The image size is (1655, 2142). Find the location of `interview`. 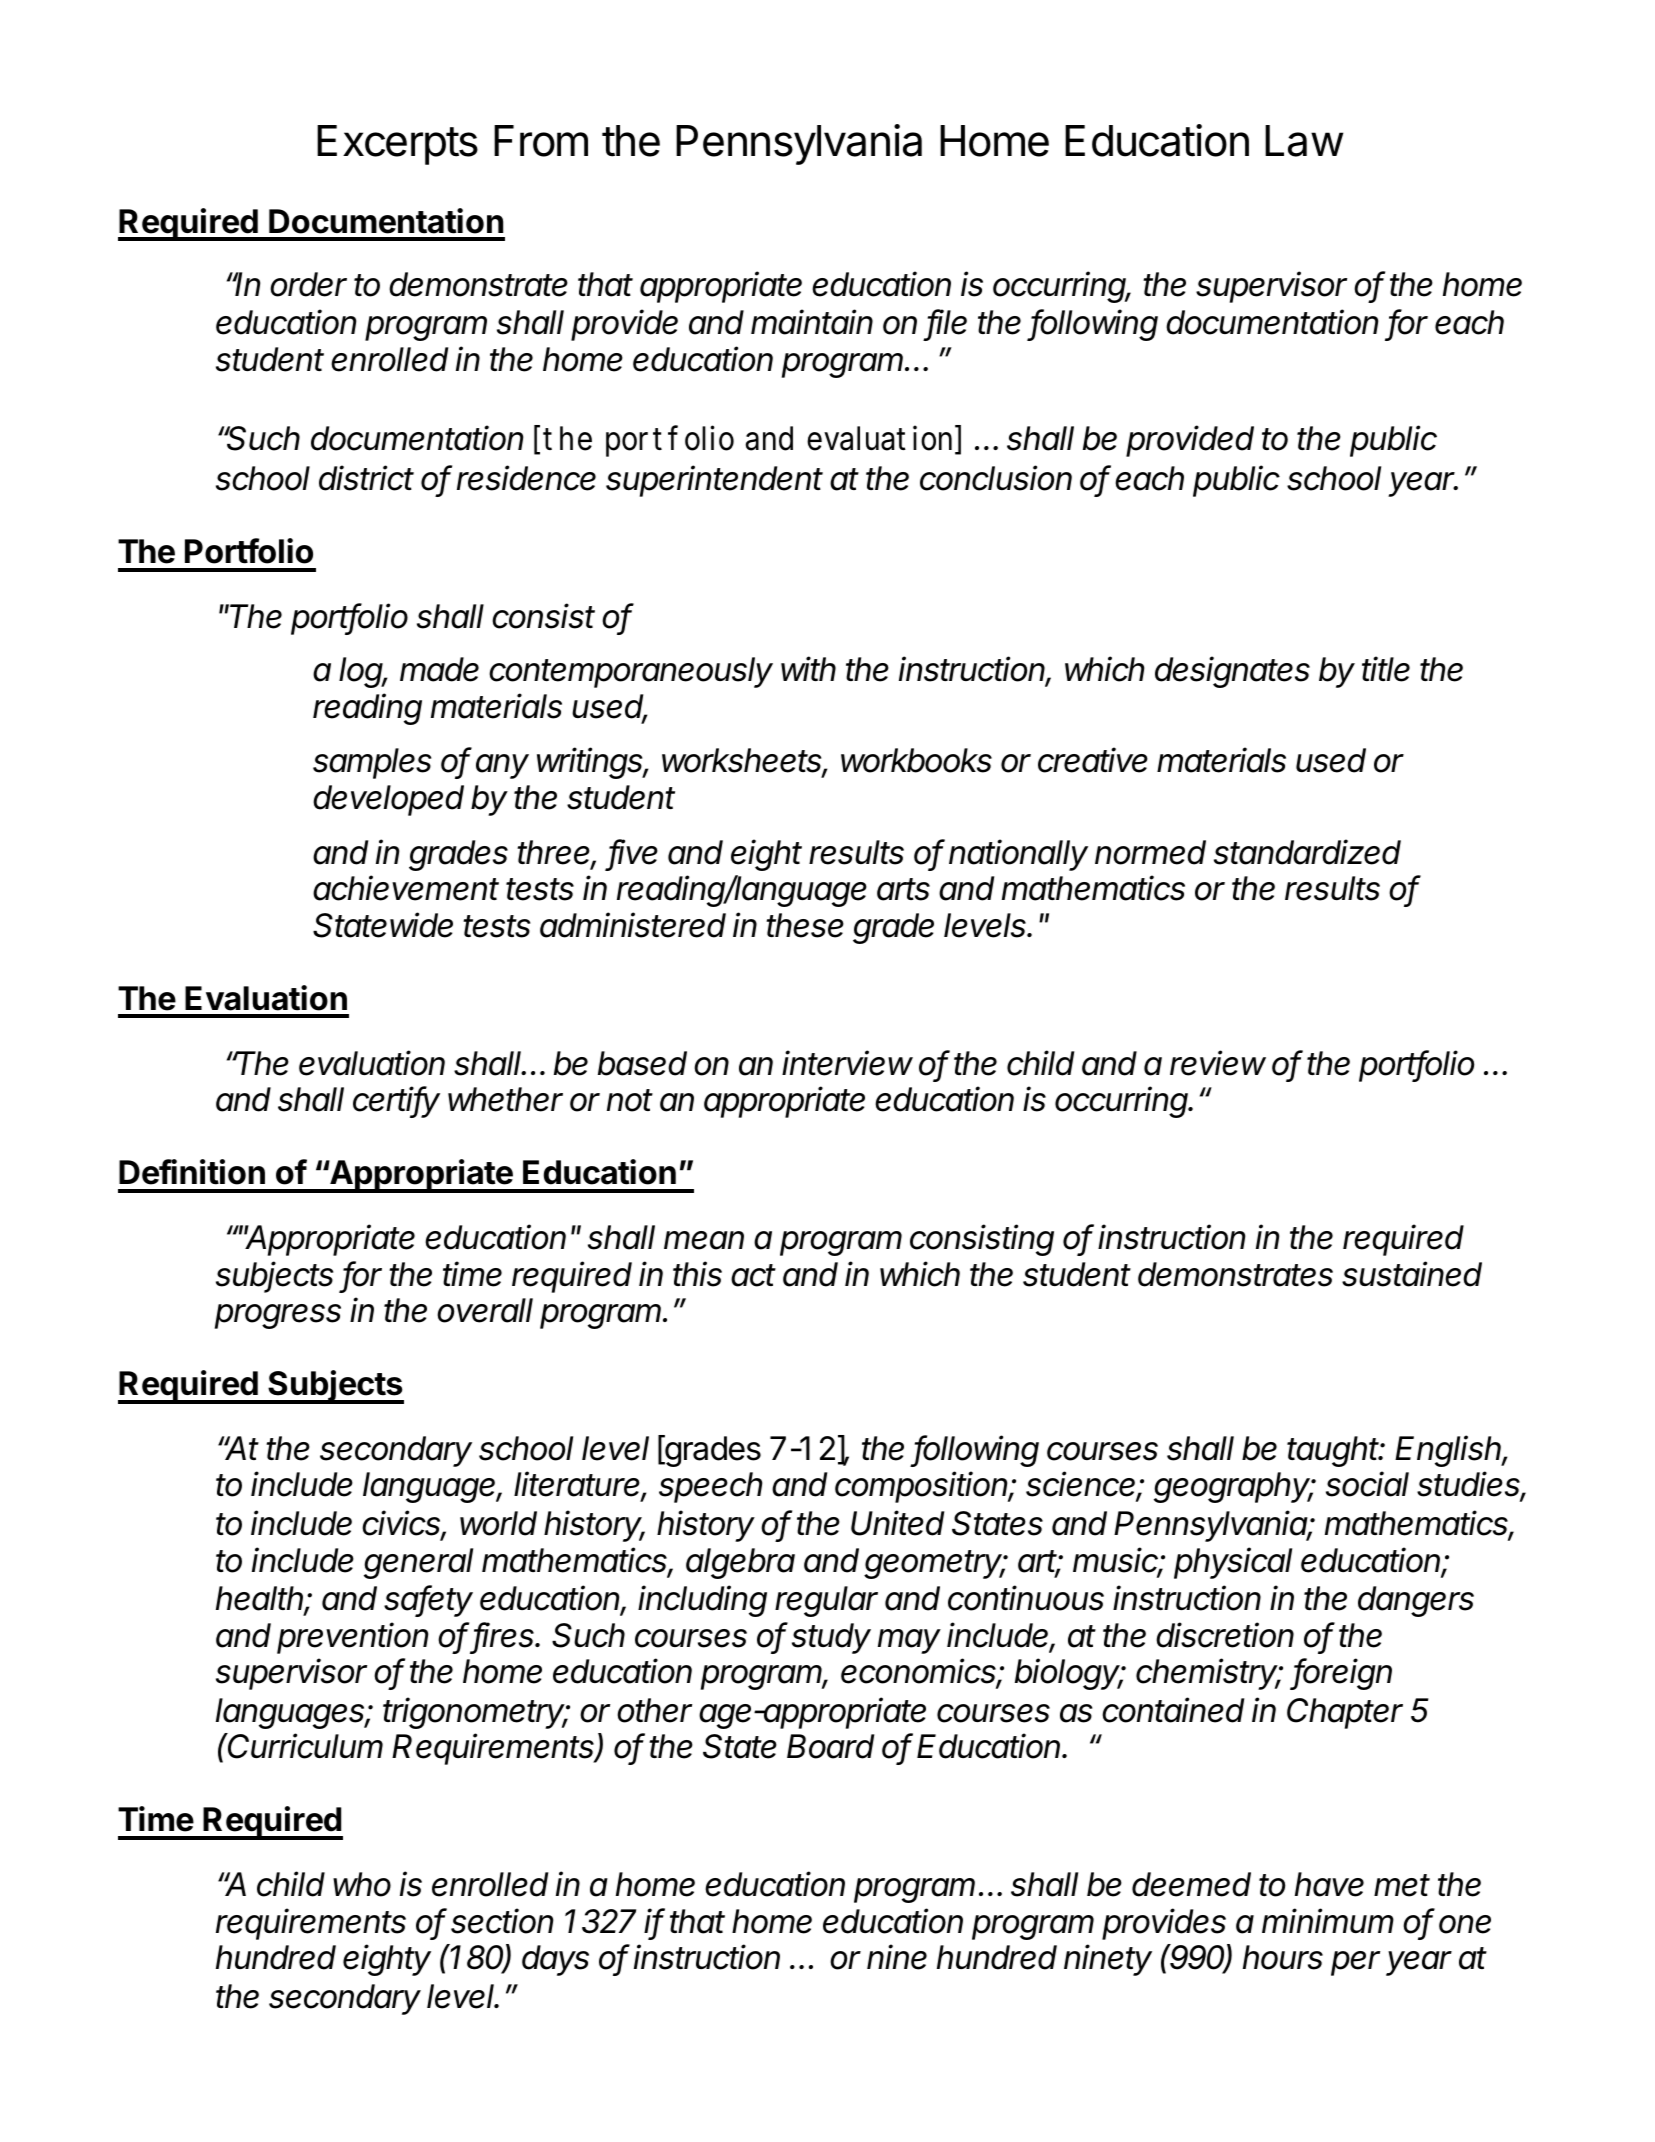

interview is located at coordinates (847, 1063).
